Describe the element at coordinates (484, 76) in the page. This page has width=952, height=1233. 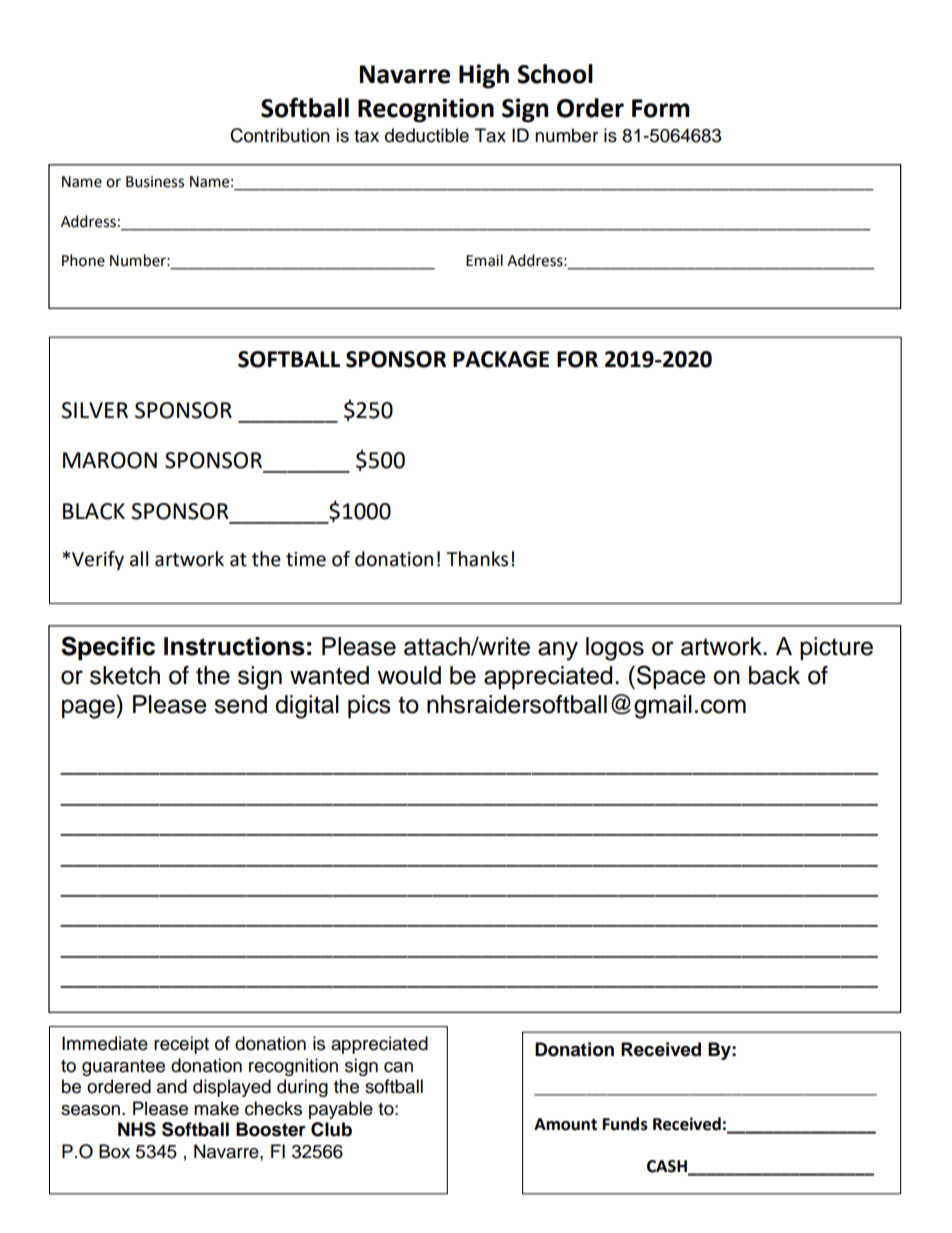
I see `High` at that location.
